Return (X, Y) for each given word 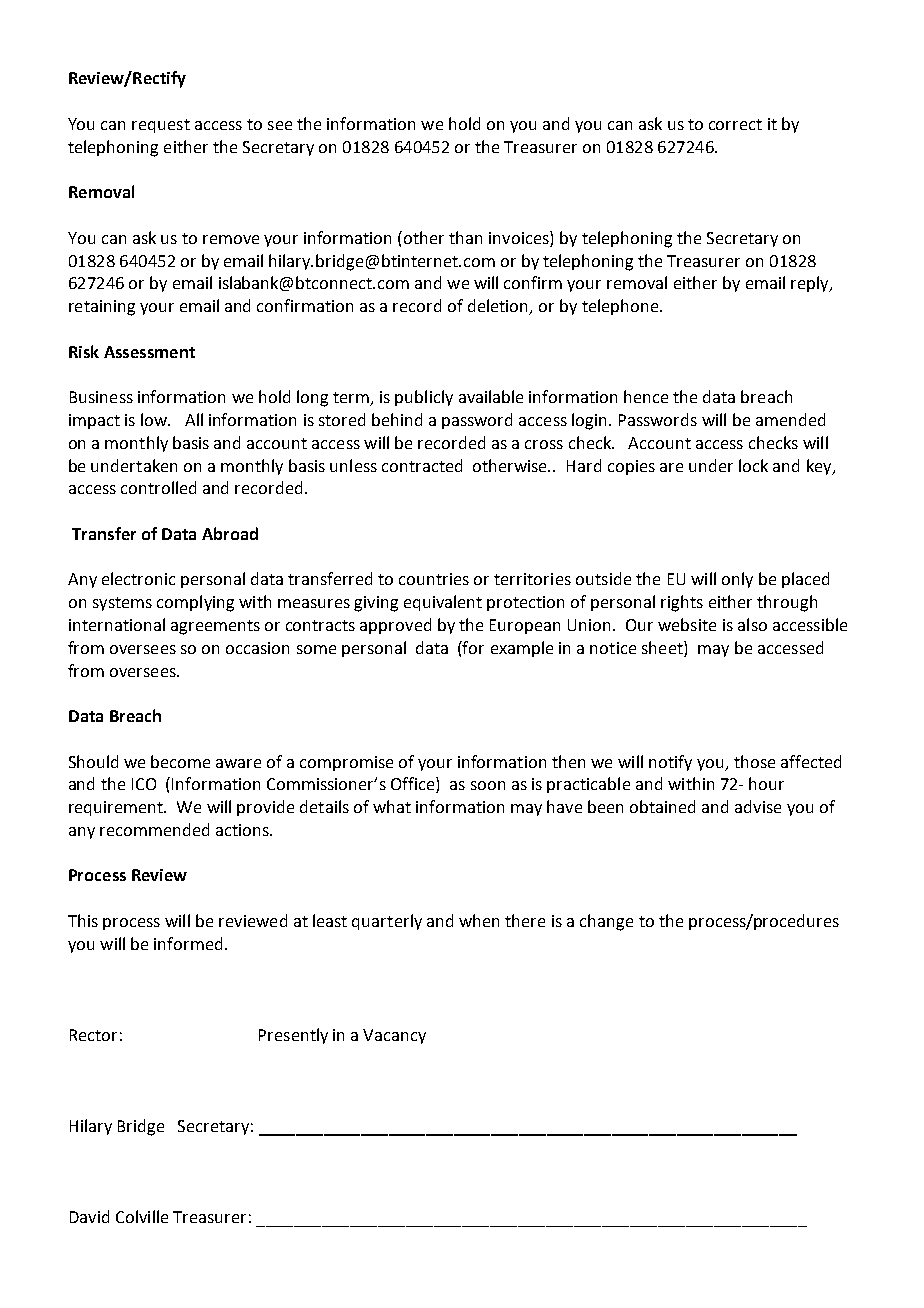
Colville (142, 1216)
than (465, 237)
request (161, 126)
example (522, 649)
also (752, 624)
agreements (215, 627)
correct (735, 124)
